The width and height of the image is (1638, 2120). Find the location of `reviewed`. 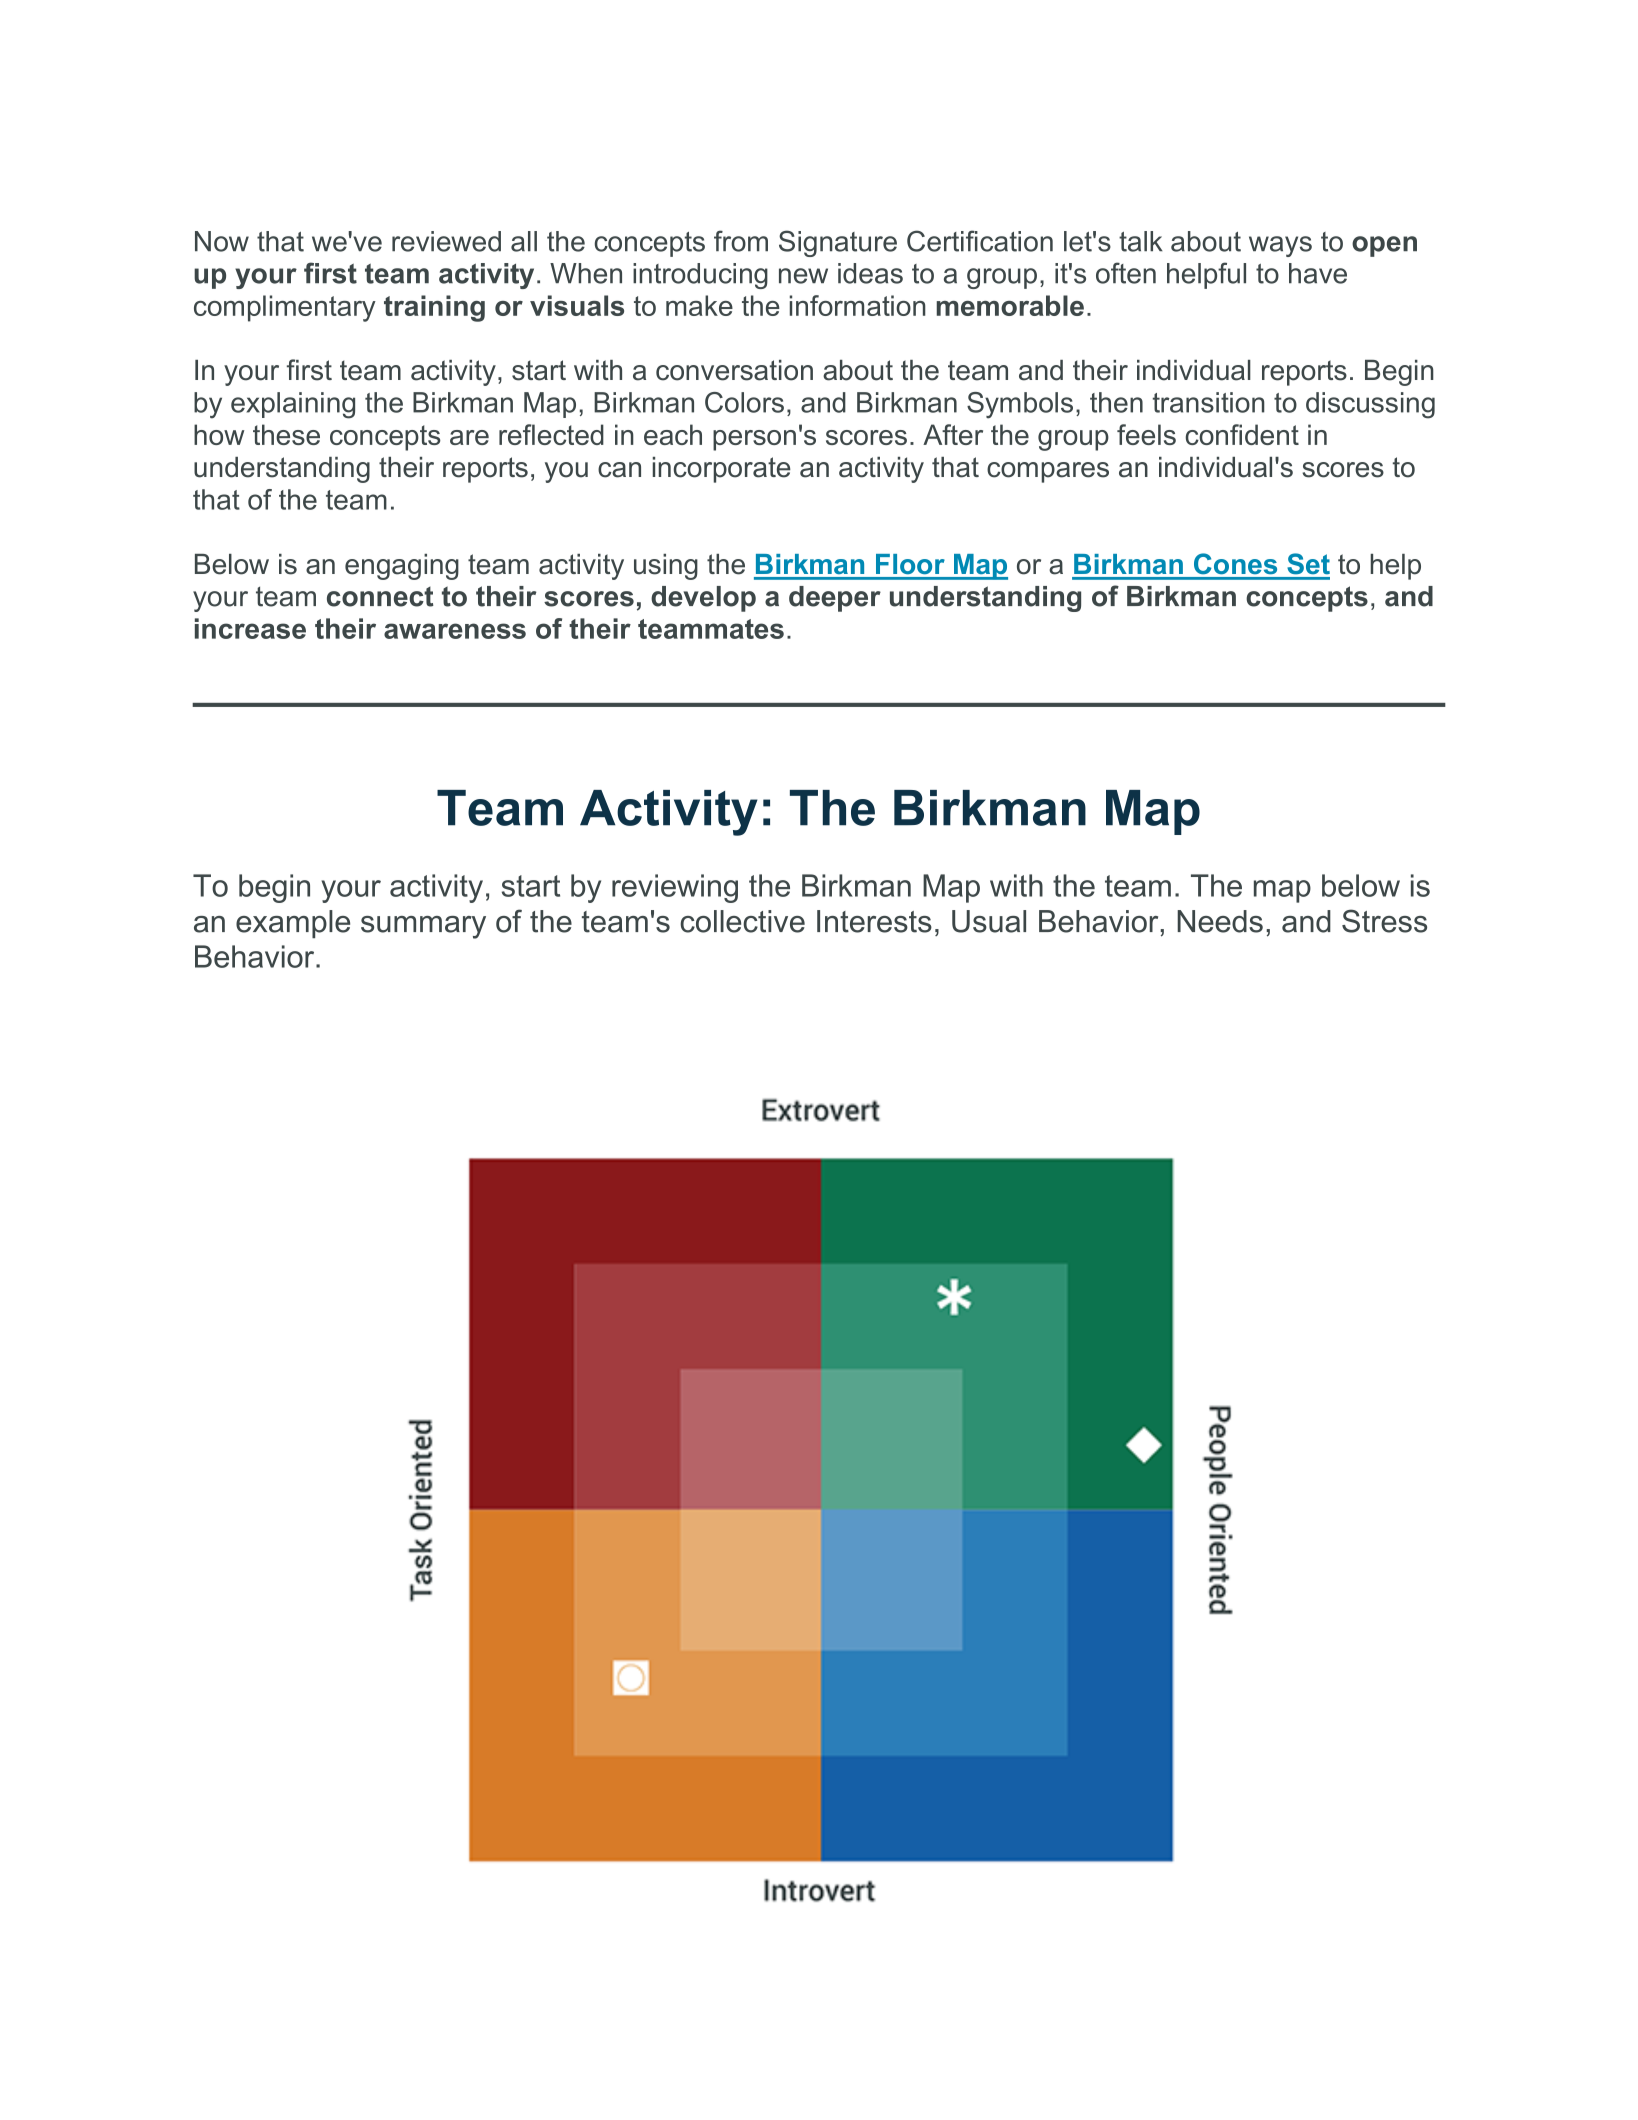

reviewed is located at coordinates (446, 241).
